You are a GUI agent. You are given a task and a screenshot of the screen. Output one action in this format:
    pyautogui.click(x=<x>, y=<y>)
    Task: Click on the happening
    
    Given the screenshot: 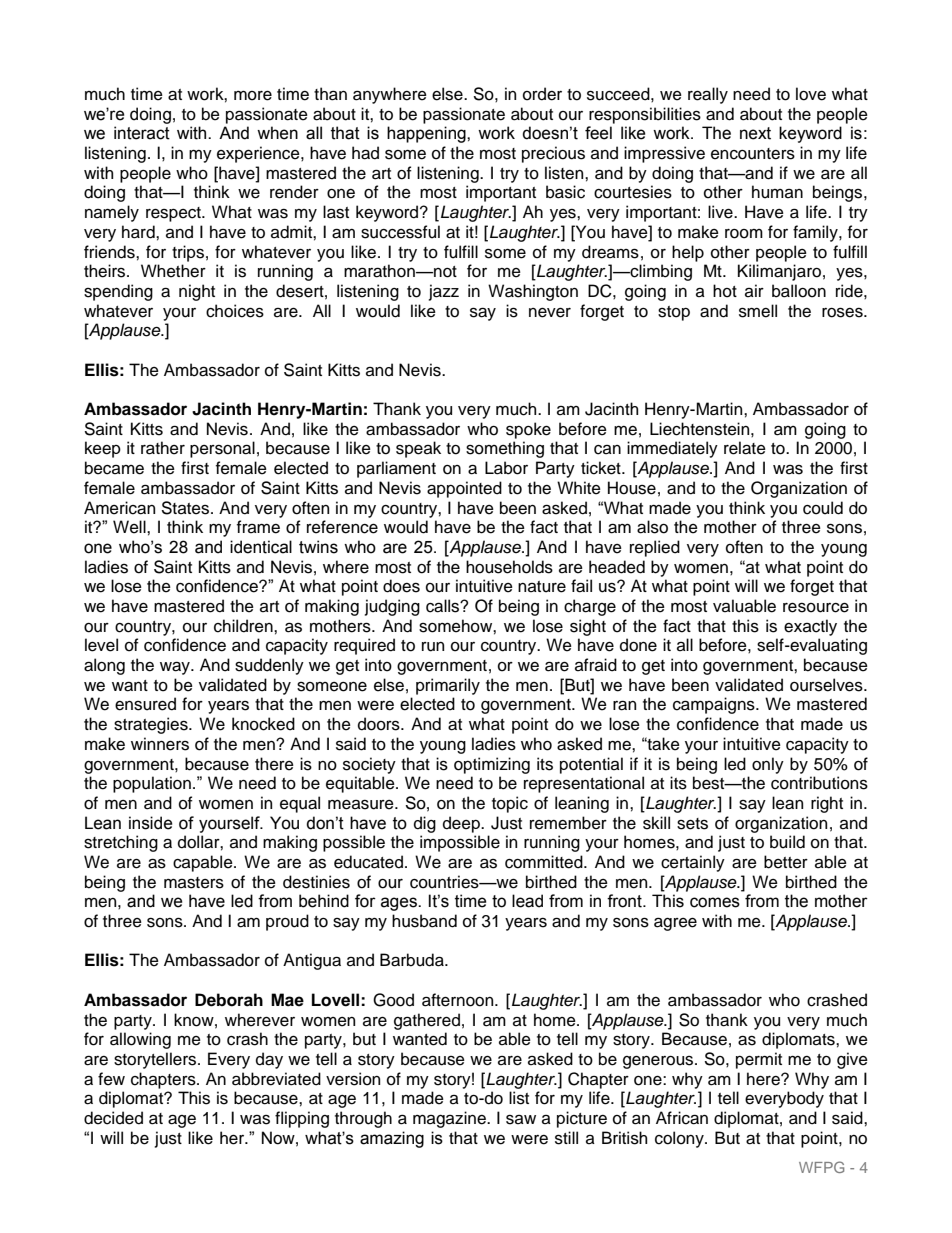 What is the action you would take?
    pyautogui.click(x=427, y=134)
